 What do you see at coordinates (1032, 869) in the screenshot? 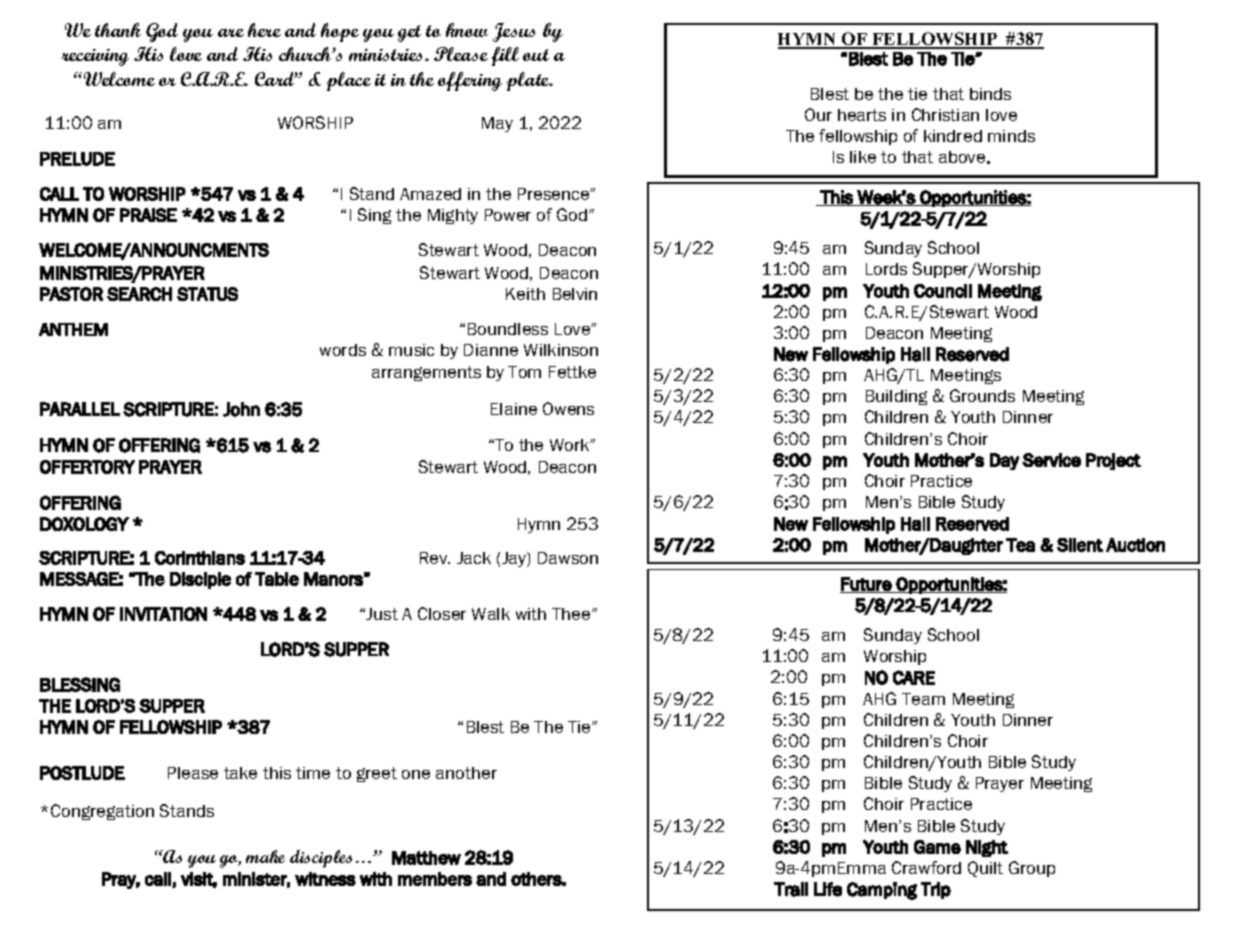
I see `Group` at bounding box center [1032, 869].
